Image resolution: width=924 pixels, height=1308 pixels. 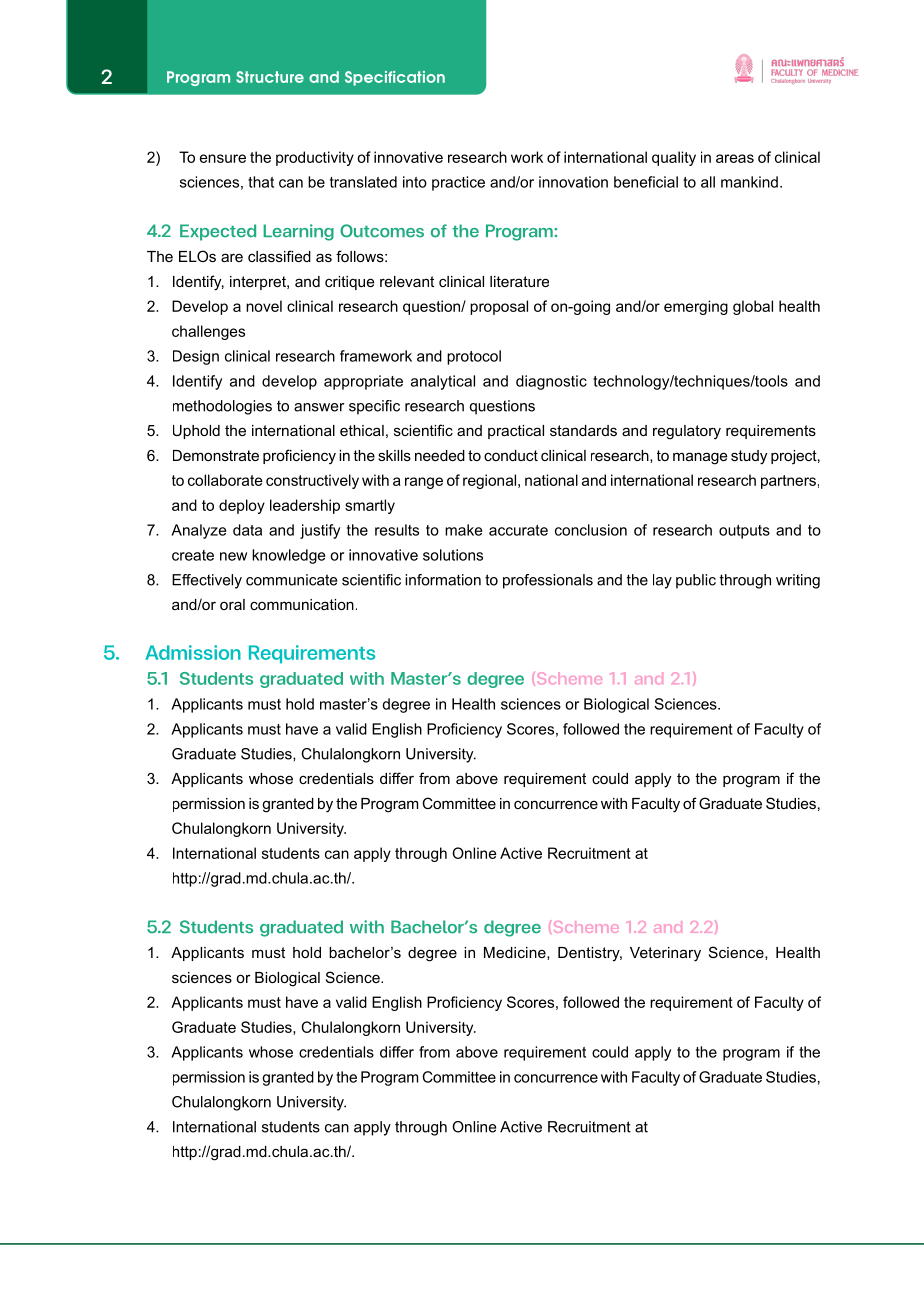 I want to click on protocol, so click(x=474, y=357).
